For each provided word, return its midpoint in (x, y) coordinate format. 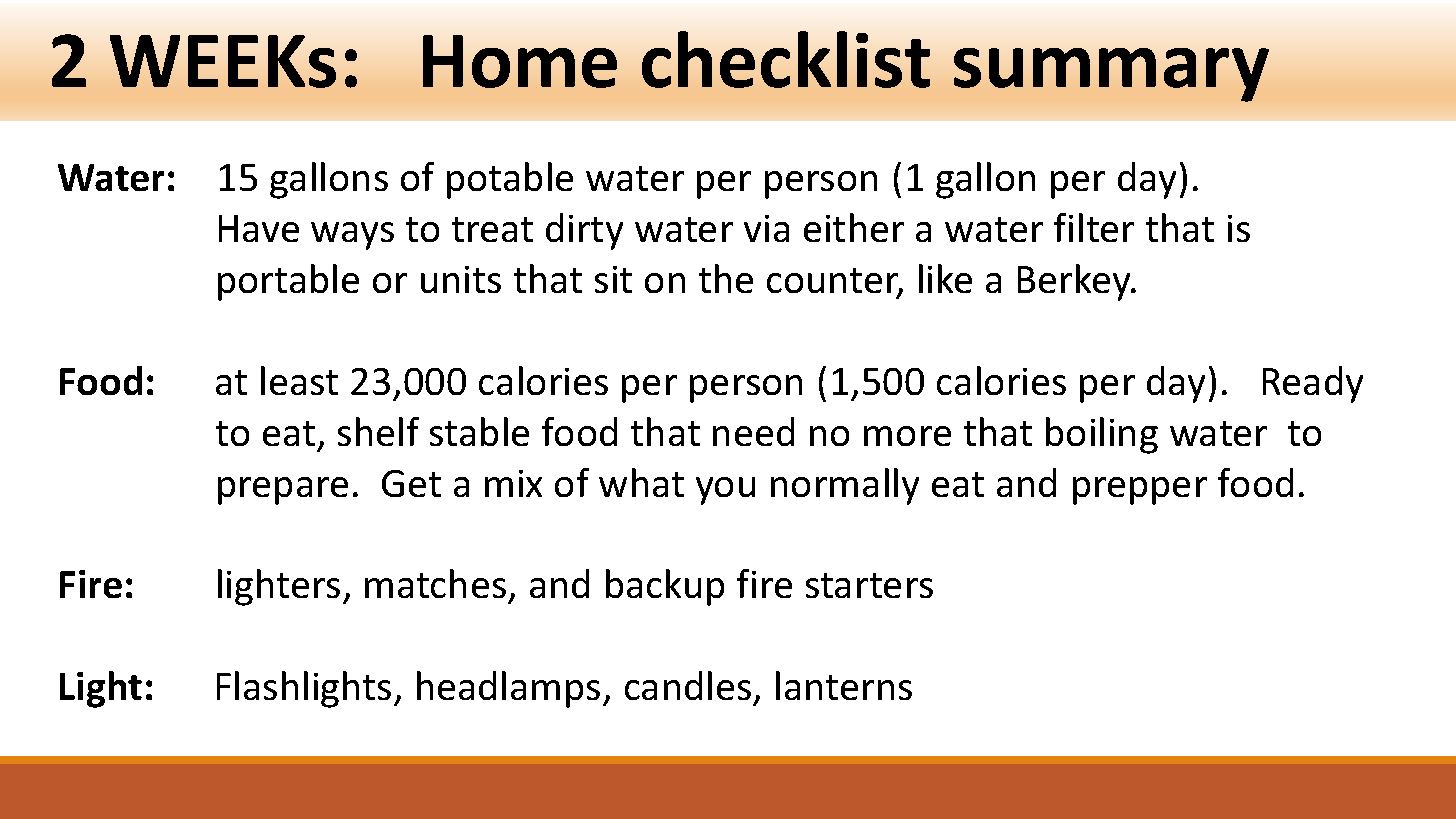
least (299, 380)
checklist (786, 59)
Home (520, 61)
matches (435, 583)
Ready (1313, 384)
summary (1111, 75)
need (753, 431)
